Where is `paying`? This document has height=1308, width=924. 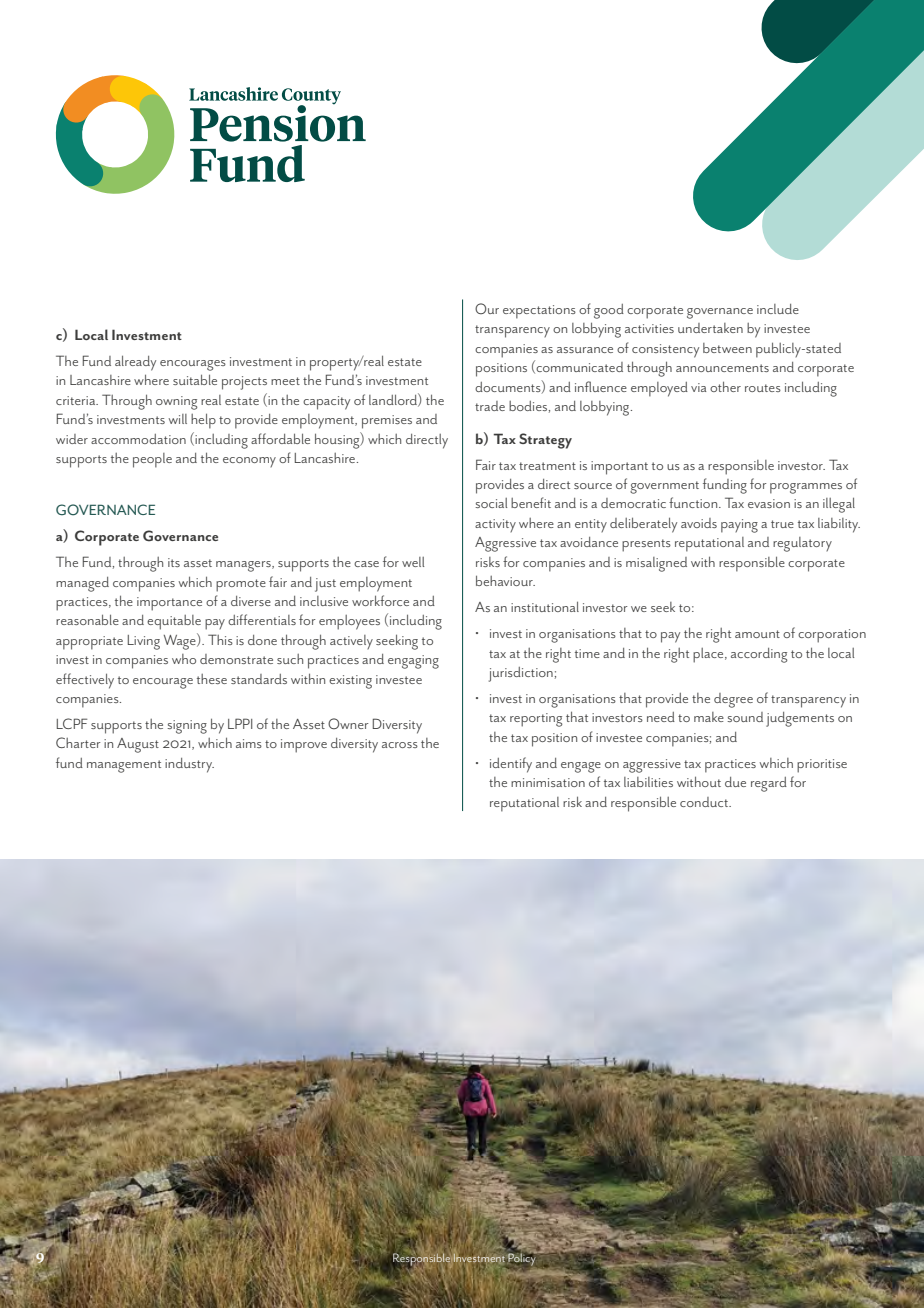 paying is located at coordinates (739, 526).
